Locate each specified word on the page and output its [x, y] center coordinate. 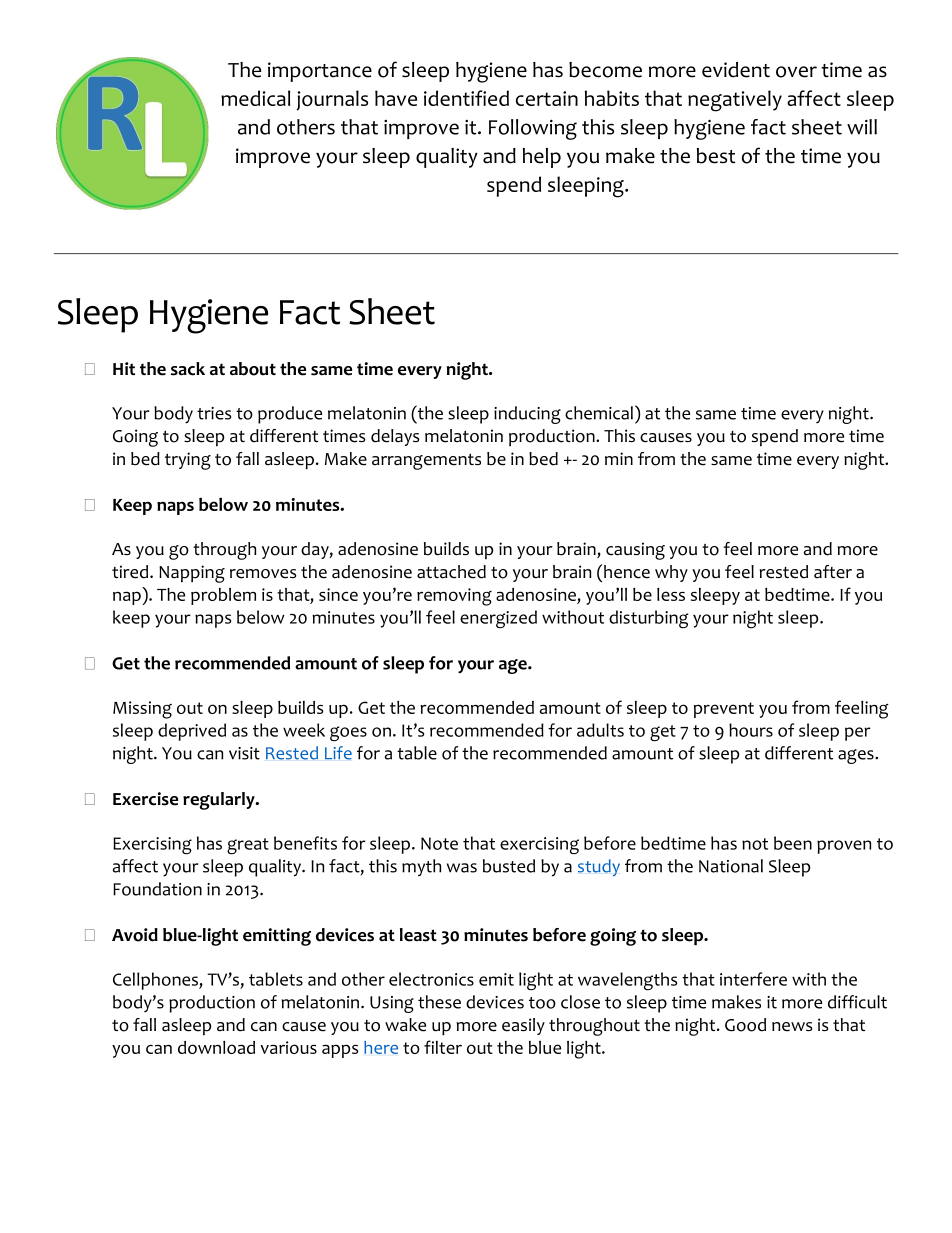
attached [451, 572]
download [216, 1047]
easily [523, 1026]
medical [255, 98]
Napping [192, 574]
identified [466, 98]
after [833, 572]
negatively [735, 101]
